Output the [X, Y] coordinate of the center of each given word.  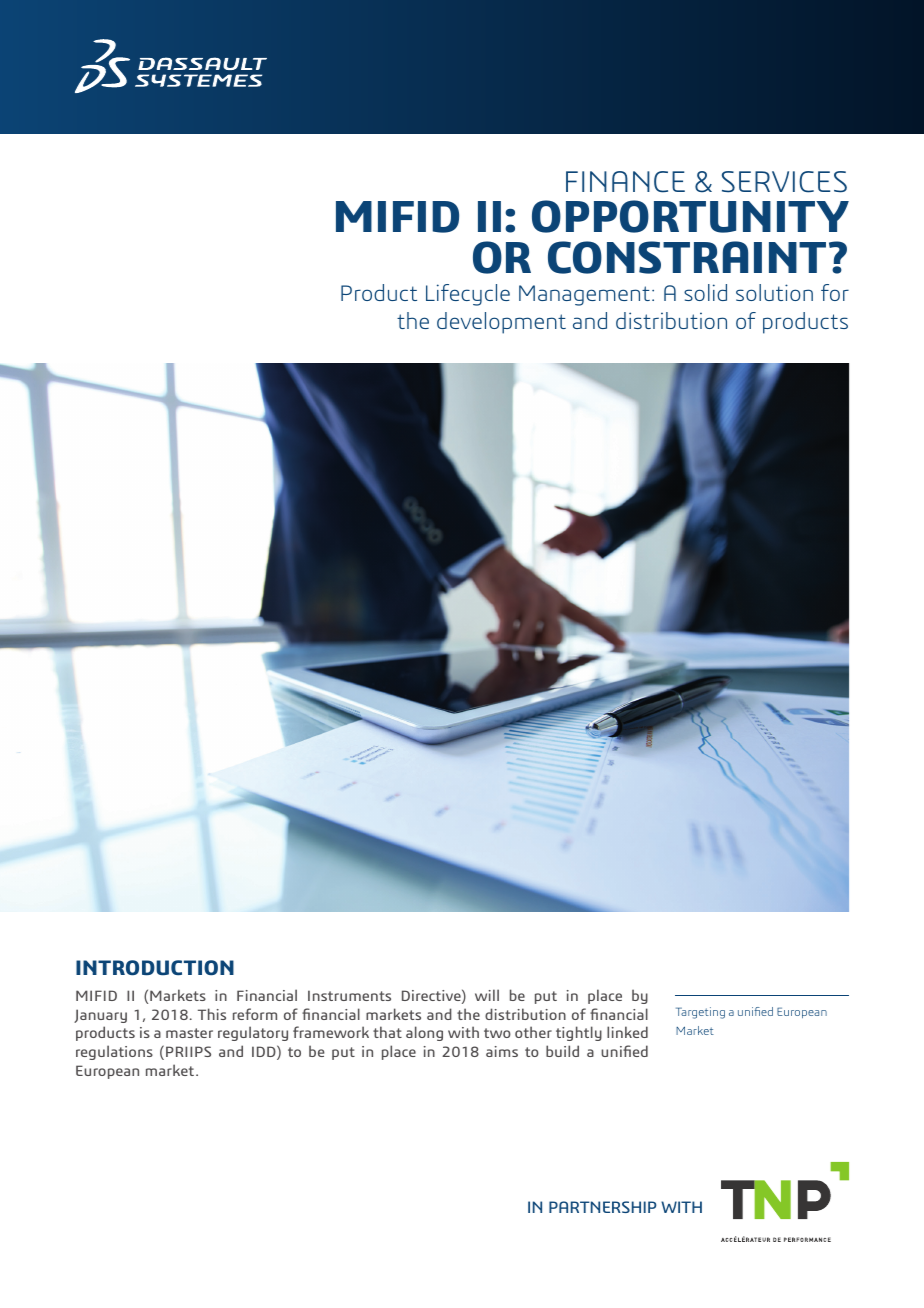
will [487, 995]
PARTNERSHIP [602, 1207]
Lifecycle [468, 295]
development [501, 323]
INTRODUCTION [155, 968]
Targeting [700, 1013]
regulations [114, 1052]
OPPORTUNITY [690, 216]
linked [627, 1032]
